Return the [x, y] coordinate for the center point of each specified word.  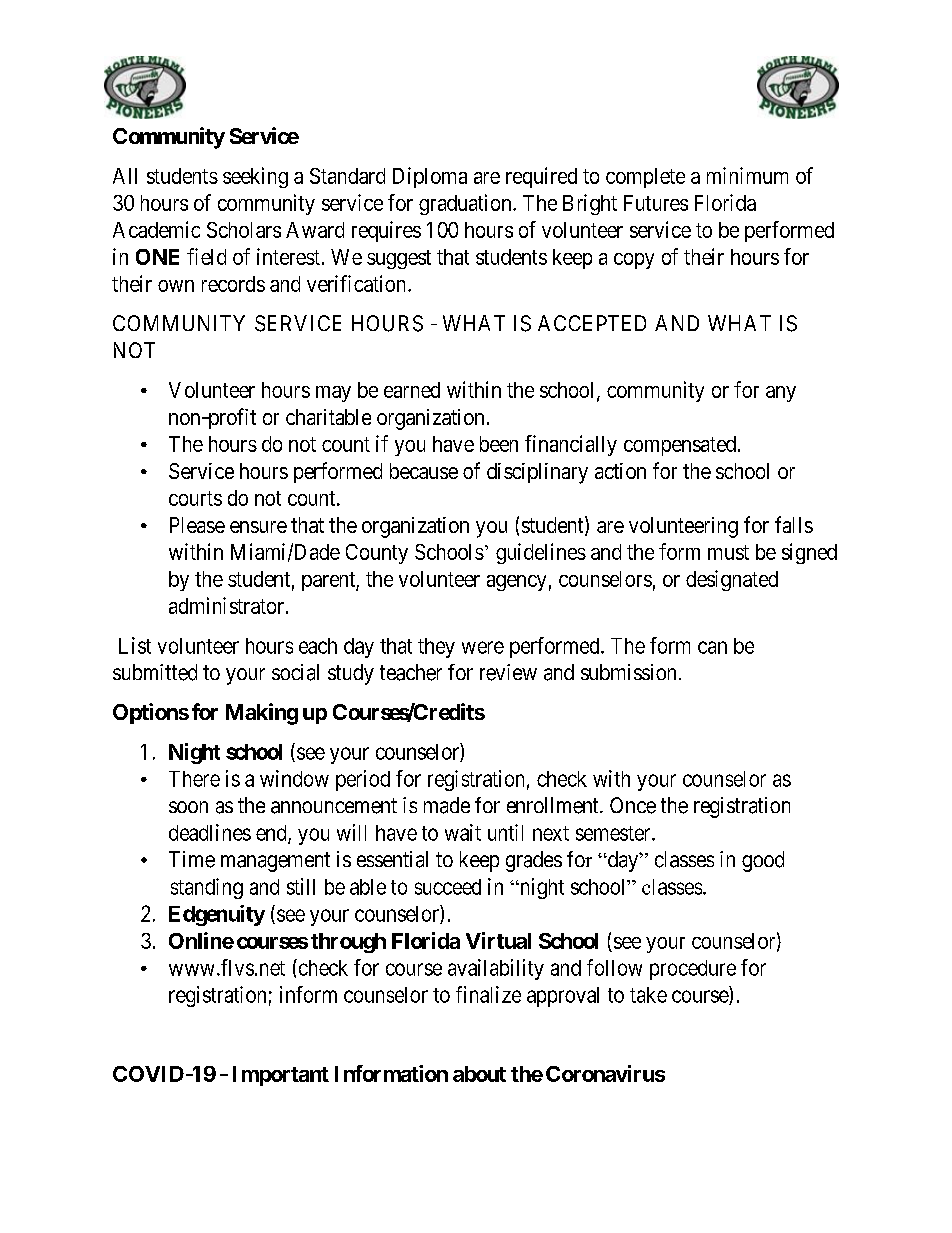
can [712, 647]
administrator [228, 605]
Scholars [244, 230]
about [479, 1074]
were [483, 647]
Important [281, 1076]
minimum [747, 175]
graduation [466, 204]
